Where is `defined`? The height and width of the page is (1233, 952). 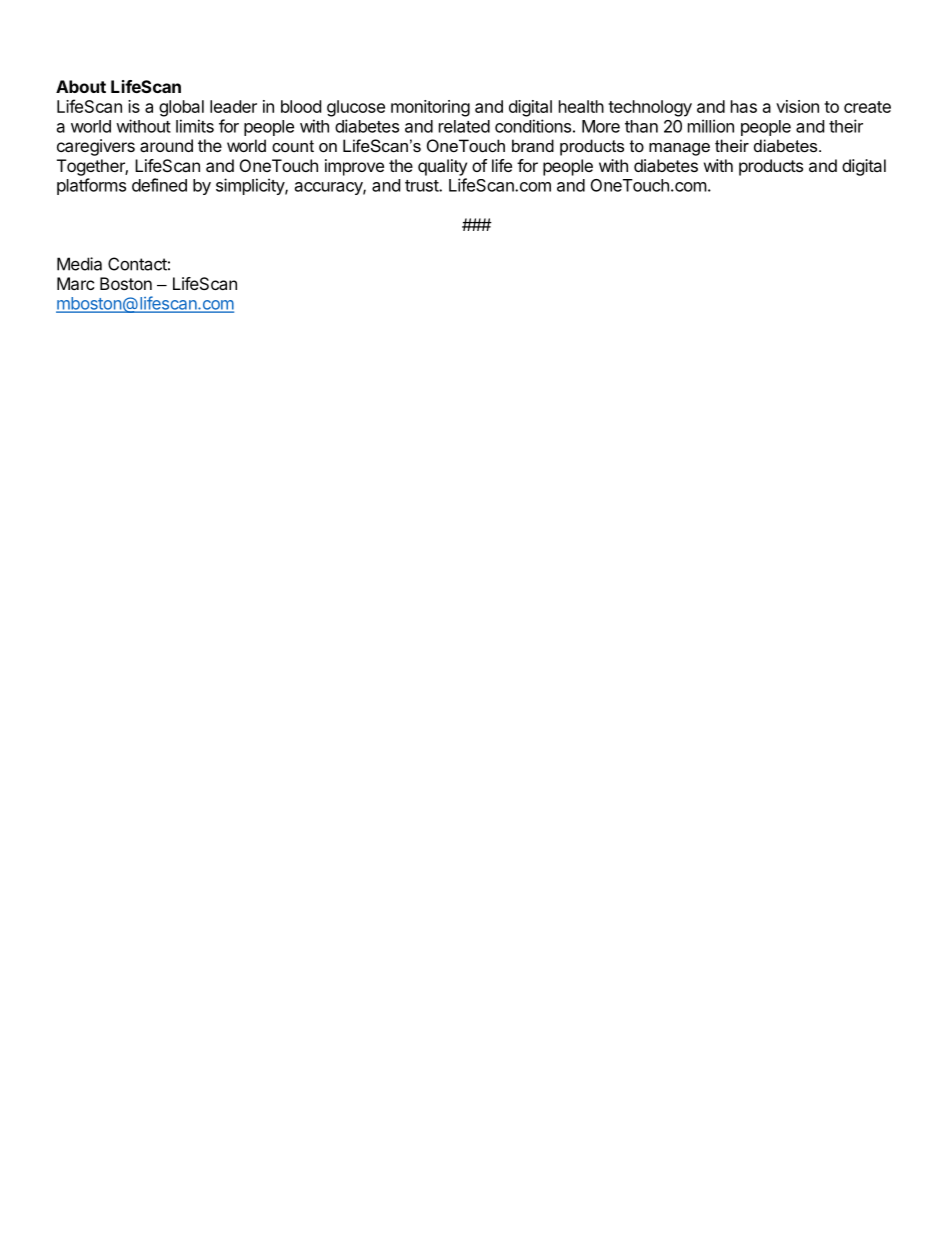
defined is located at coordinates (159, 185).
